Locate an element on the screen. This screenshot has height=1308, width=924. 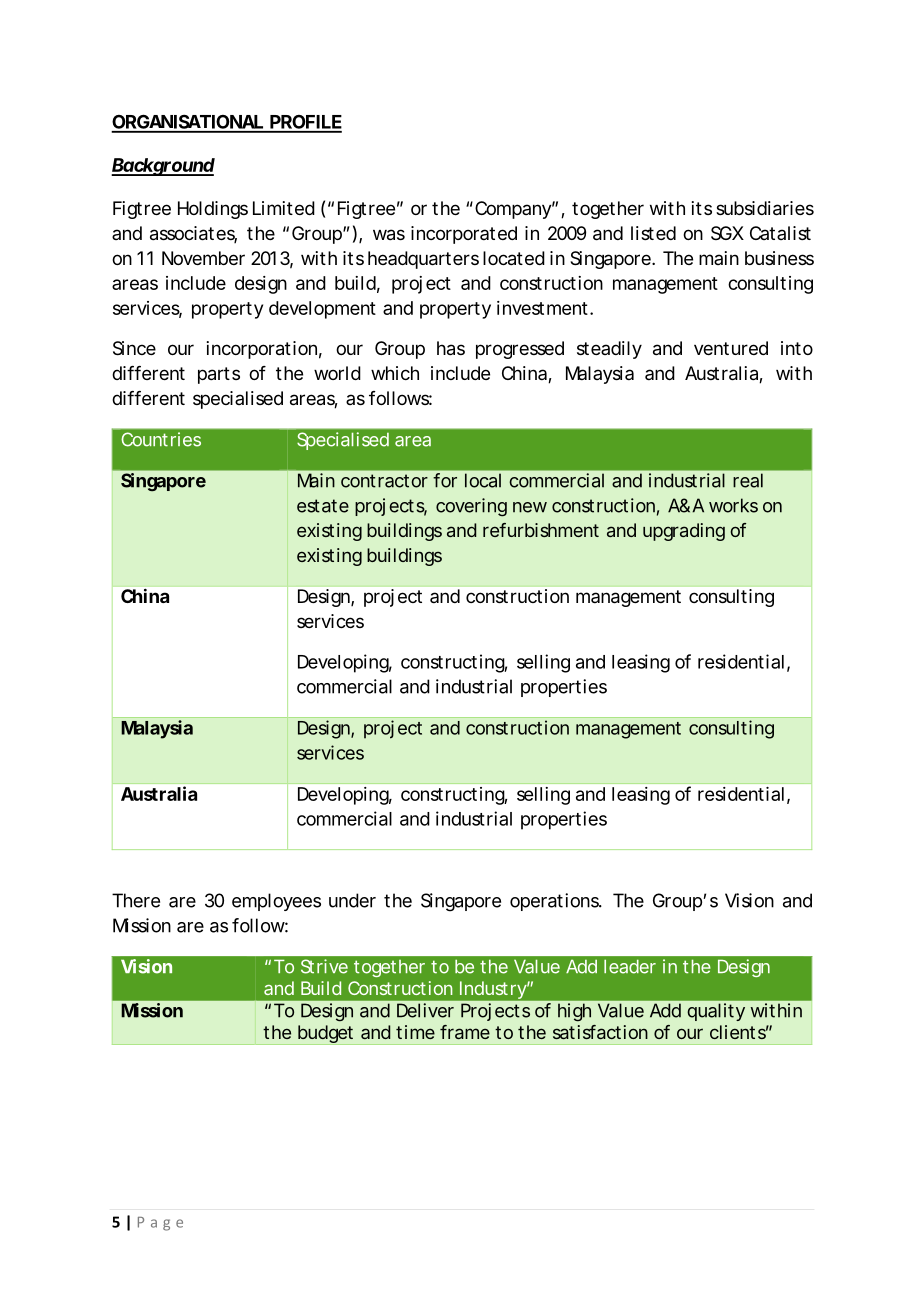
leader is located at coordinates (630, 967).
